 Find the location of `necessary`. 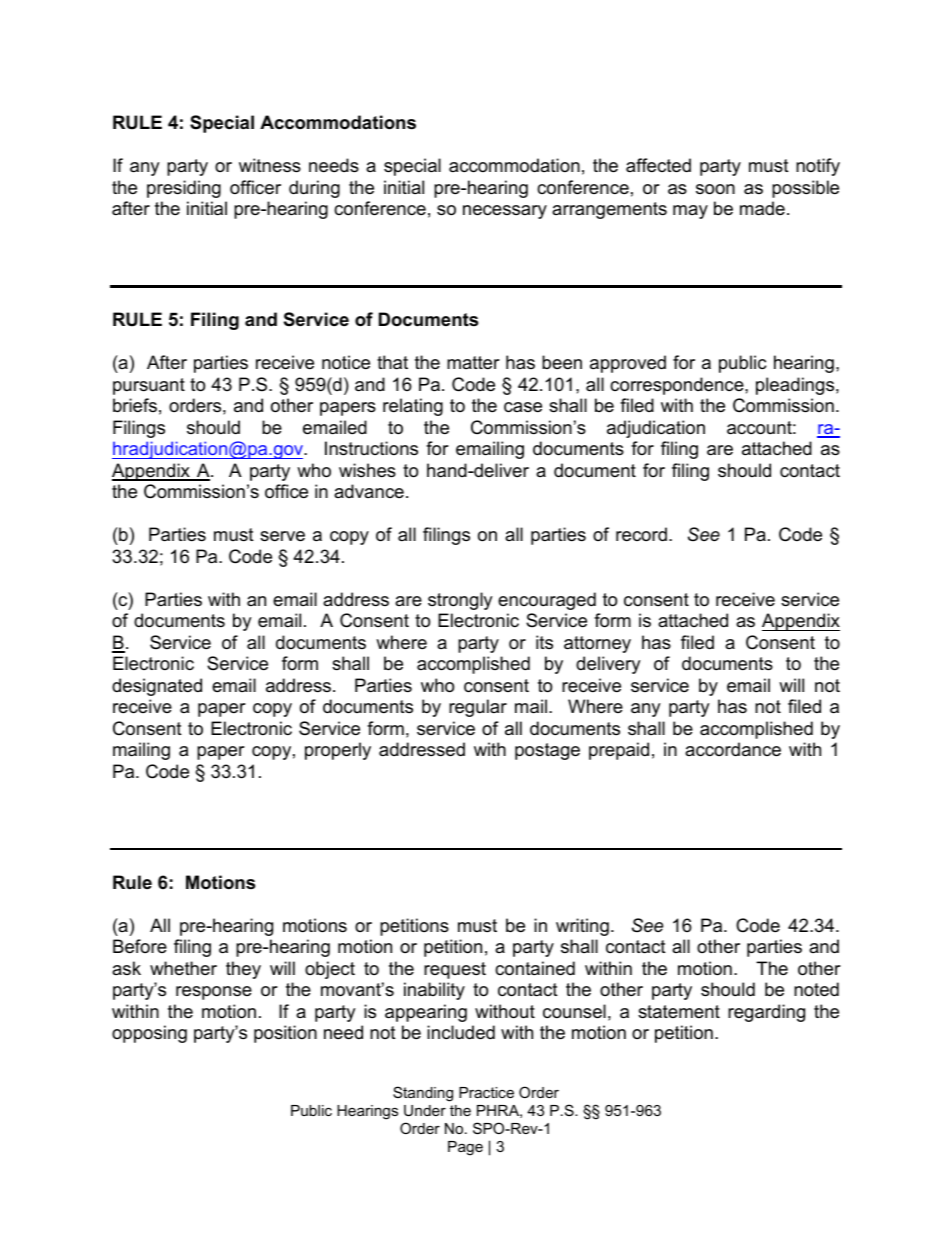

necessary is located at coordinates (505, 212).
